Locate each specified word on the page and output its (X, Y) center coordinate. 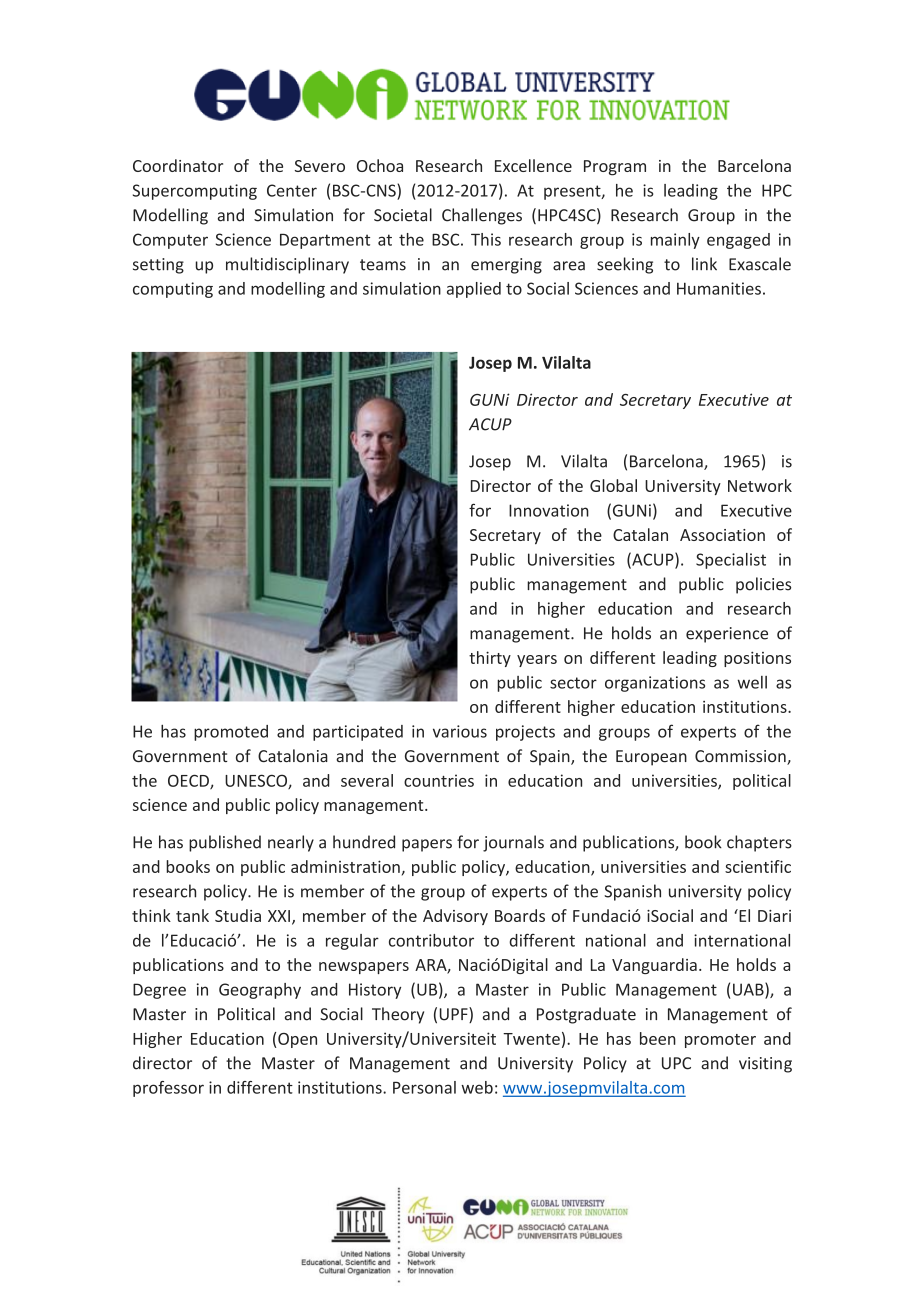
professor (168, 1089)
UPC (676, 1063)
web (477, 1087)
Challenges (482, 216)
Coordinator (178, 165)
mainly (675, 241)
